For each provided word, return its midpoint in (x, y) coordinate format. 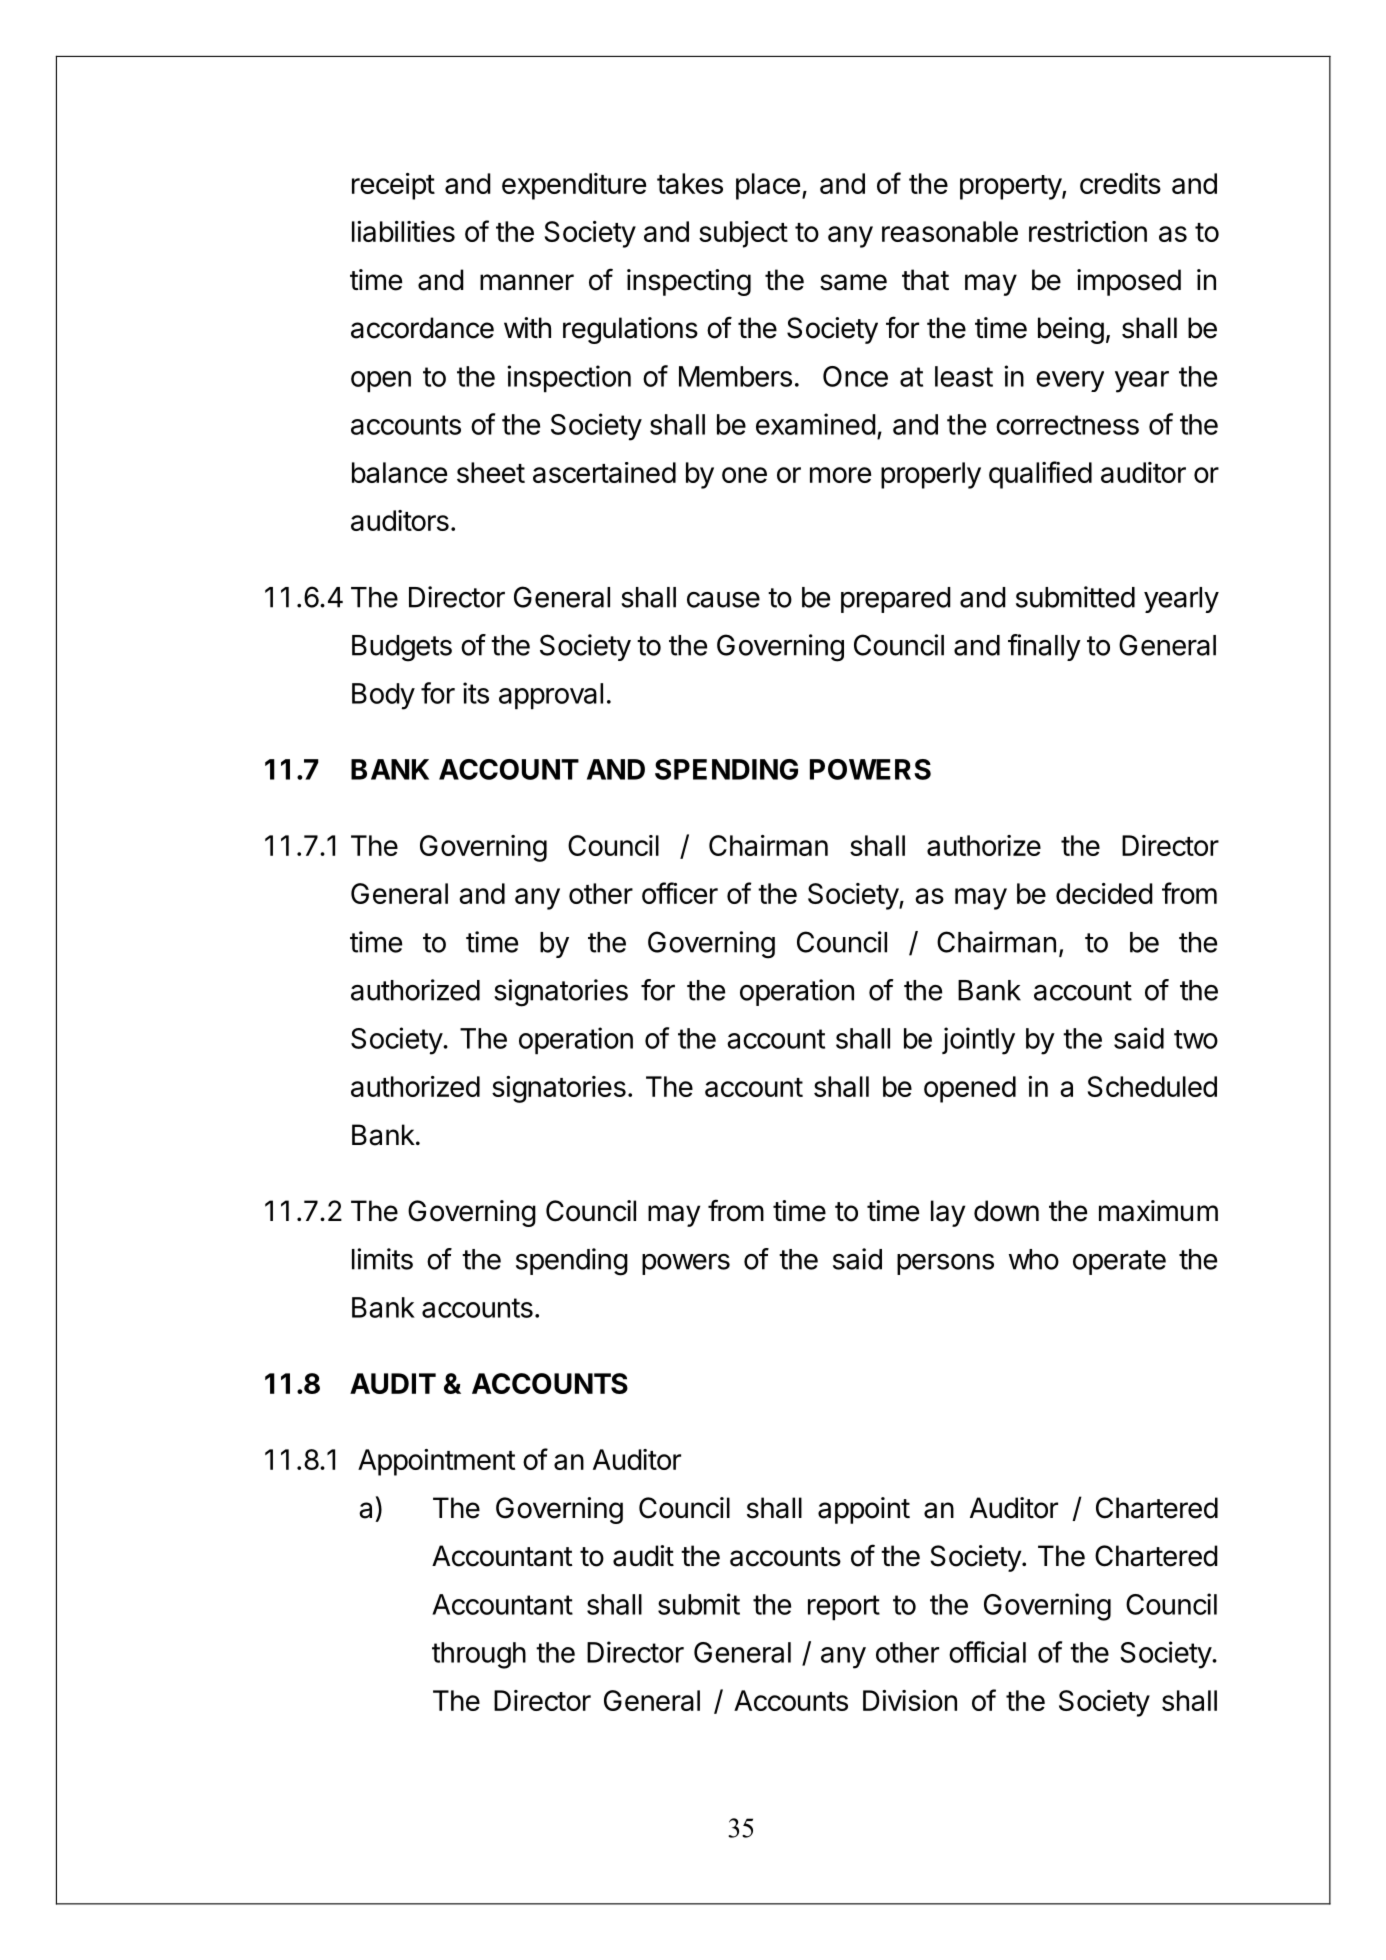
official (987, 1652)
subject (743, 234)
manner (527, 282)
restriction (1088, 231)
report (844, 1608)
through (479, 1655)
